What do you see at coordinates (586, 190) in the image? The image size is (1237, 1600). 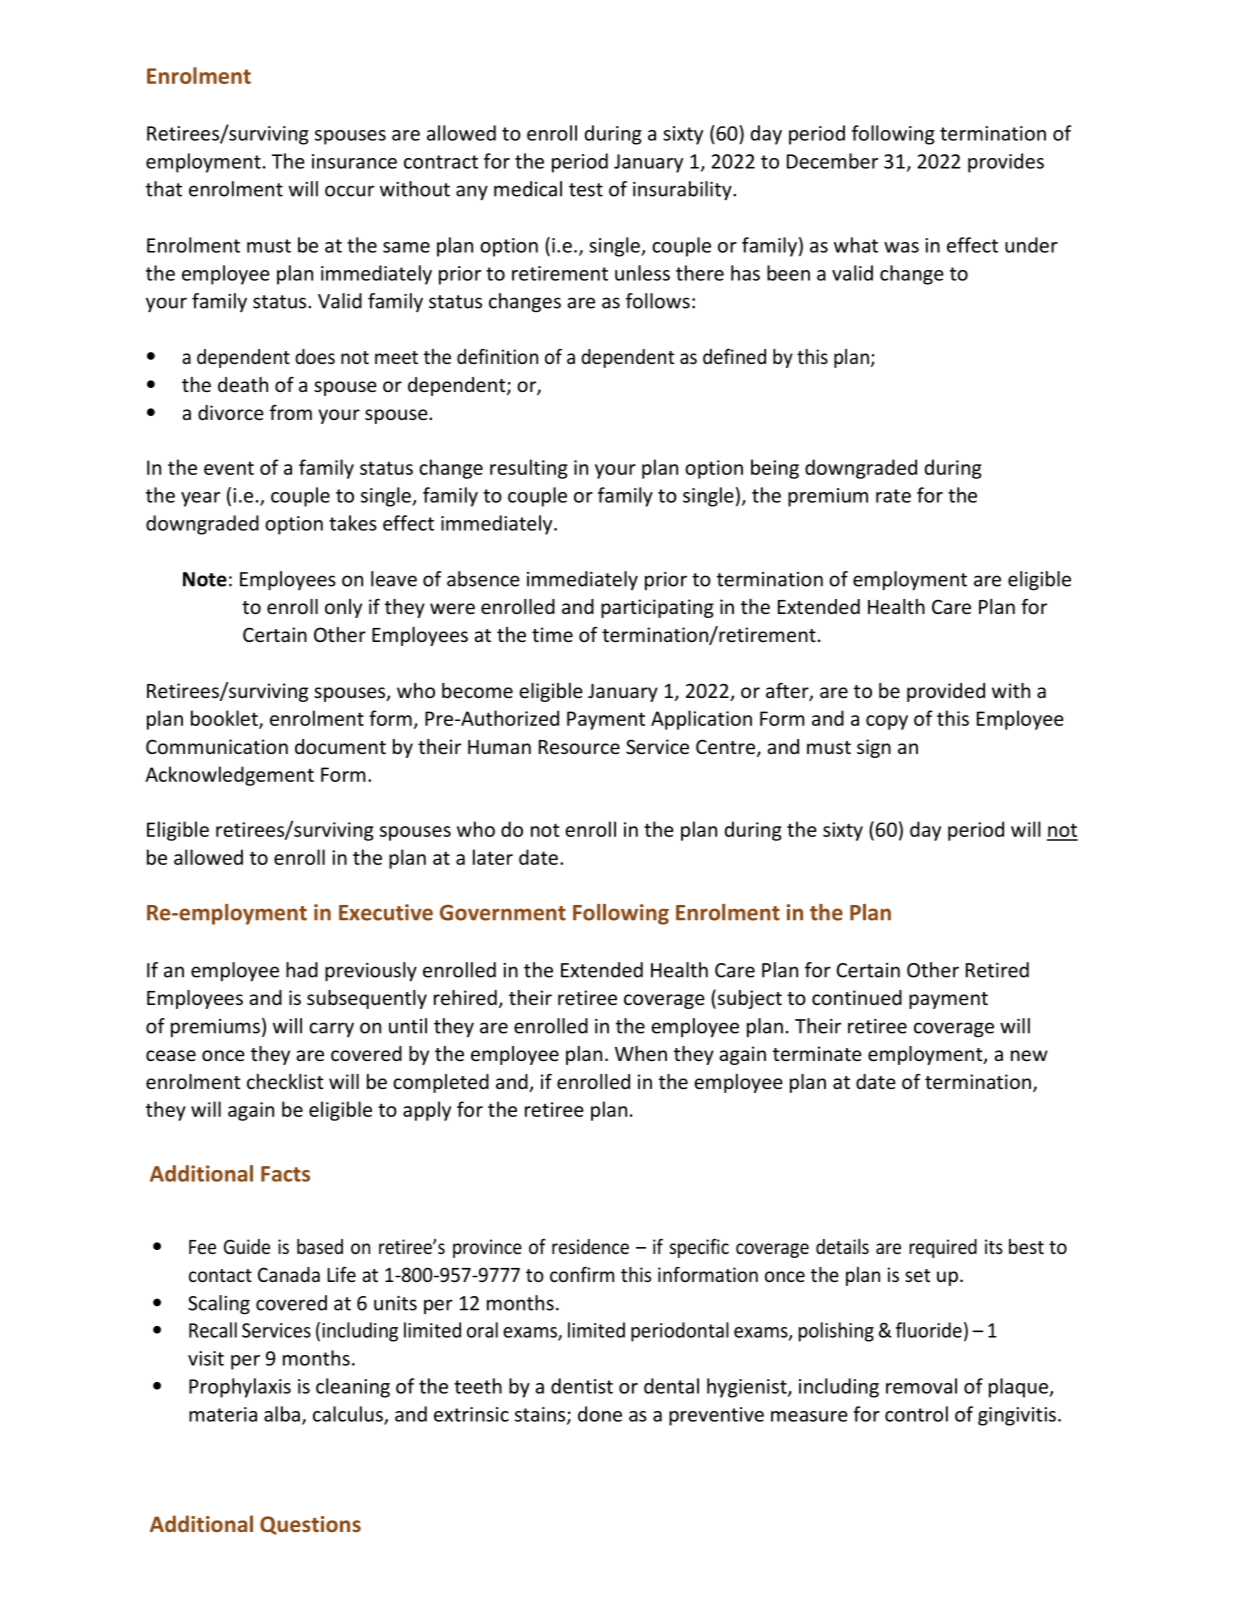 I see `test` at bounding box center [586, 190].
